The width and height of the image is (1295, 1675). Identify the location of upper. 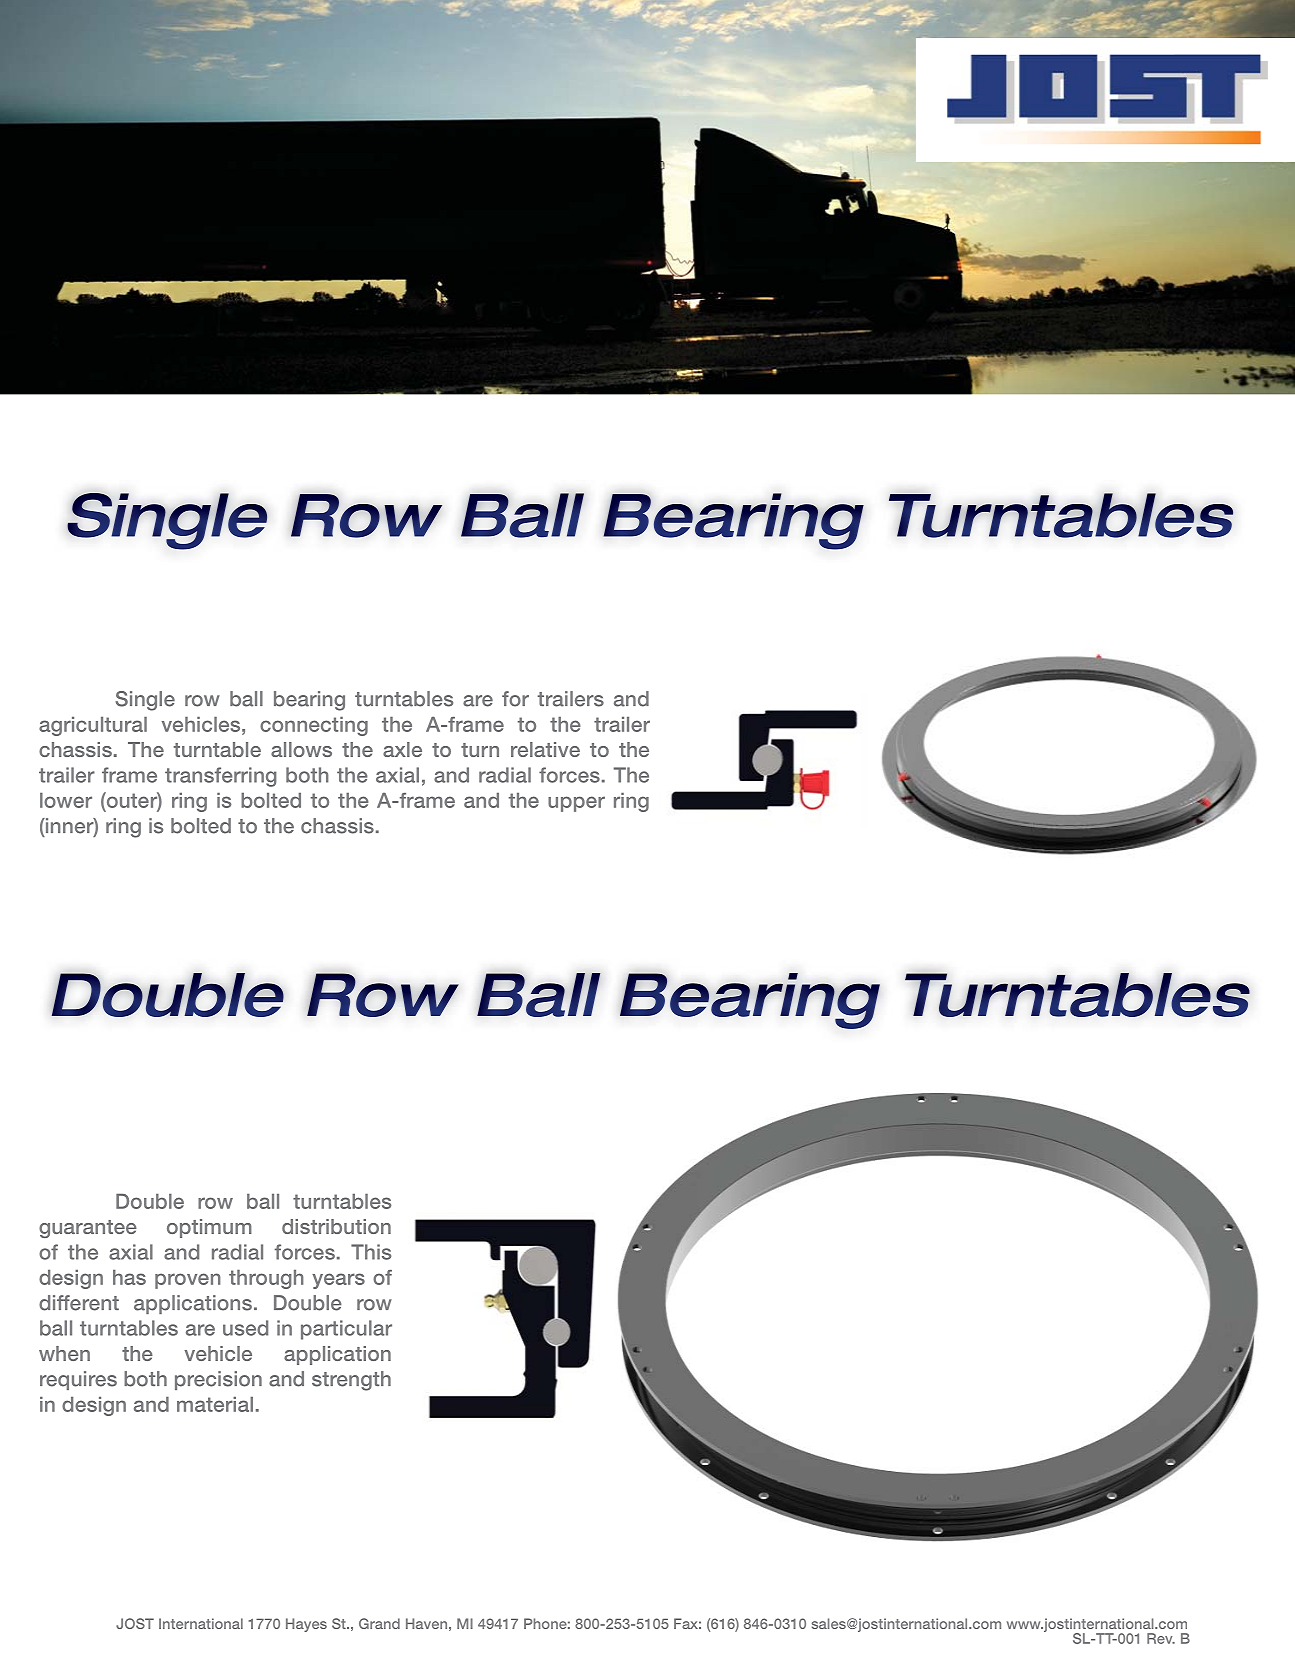
(576, 804).
